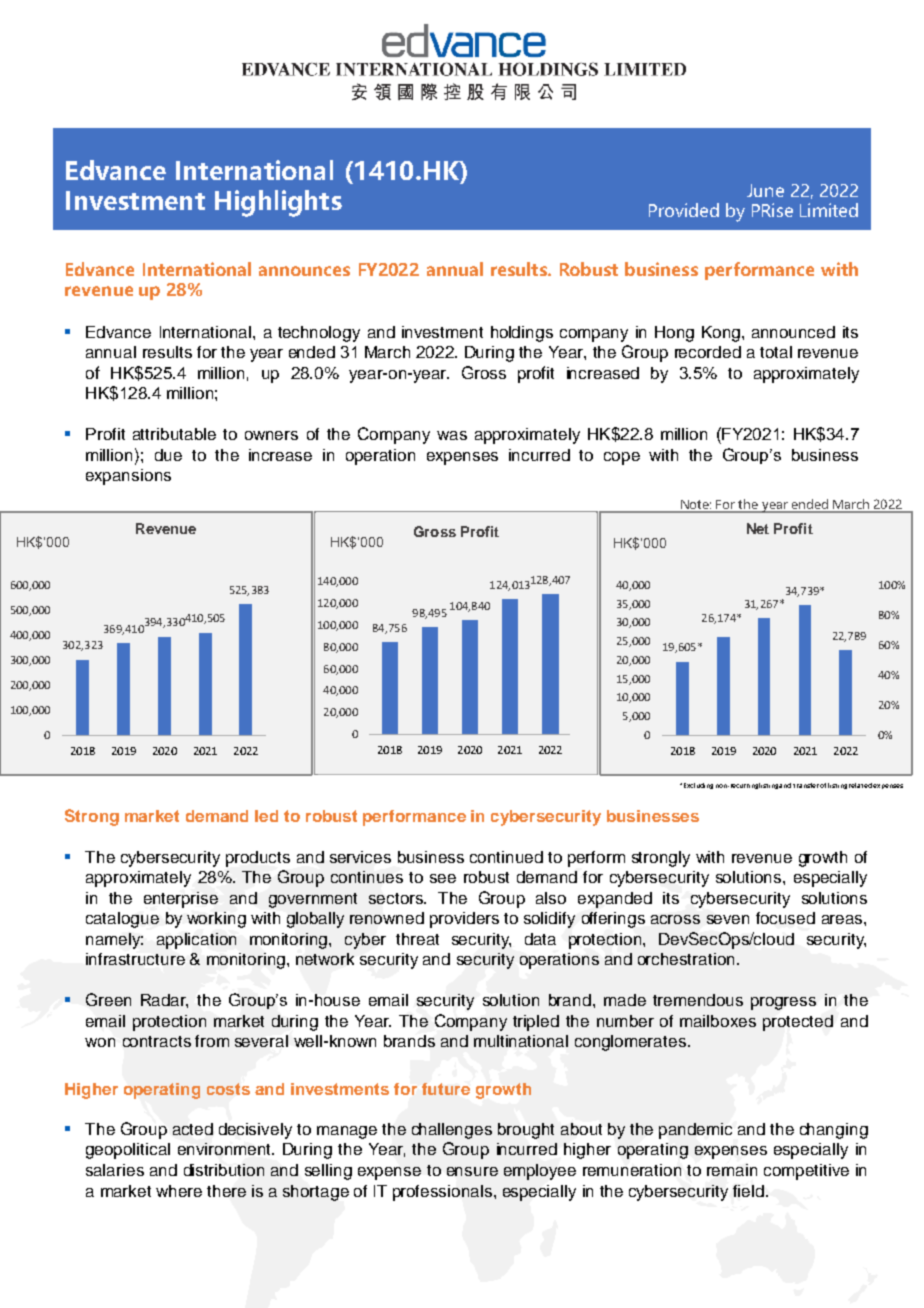 Image resolution: width=924 pixels, height=1308 pixels. What do you see at coordinates (732, 1170) in the screenshot?
I see `remain` at bounding box center [732, 1170].
